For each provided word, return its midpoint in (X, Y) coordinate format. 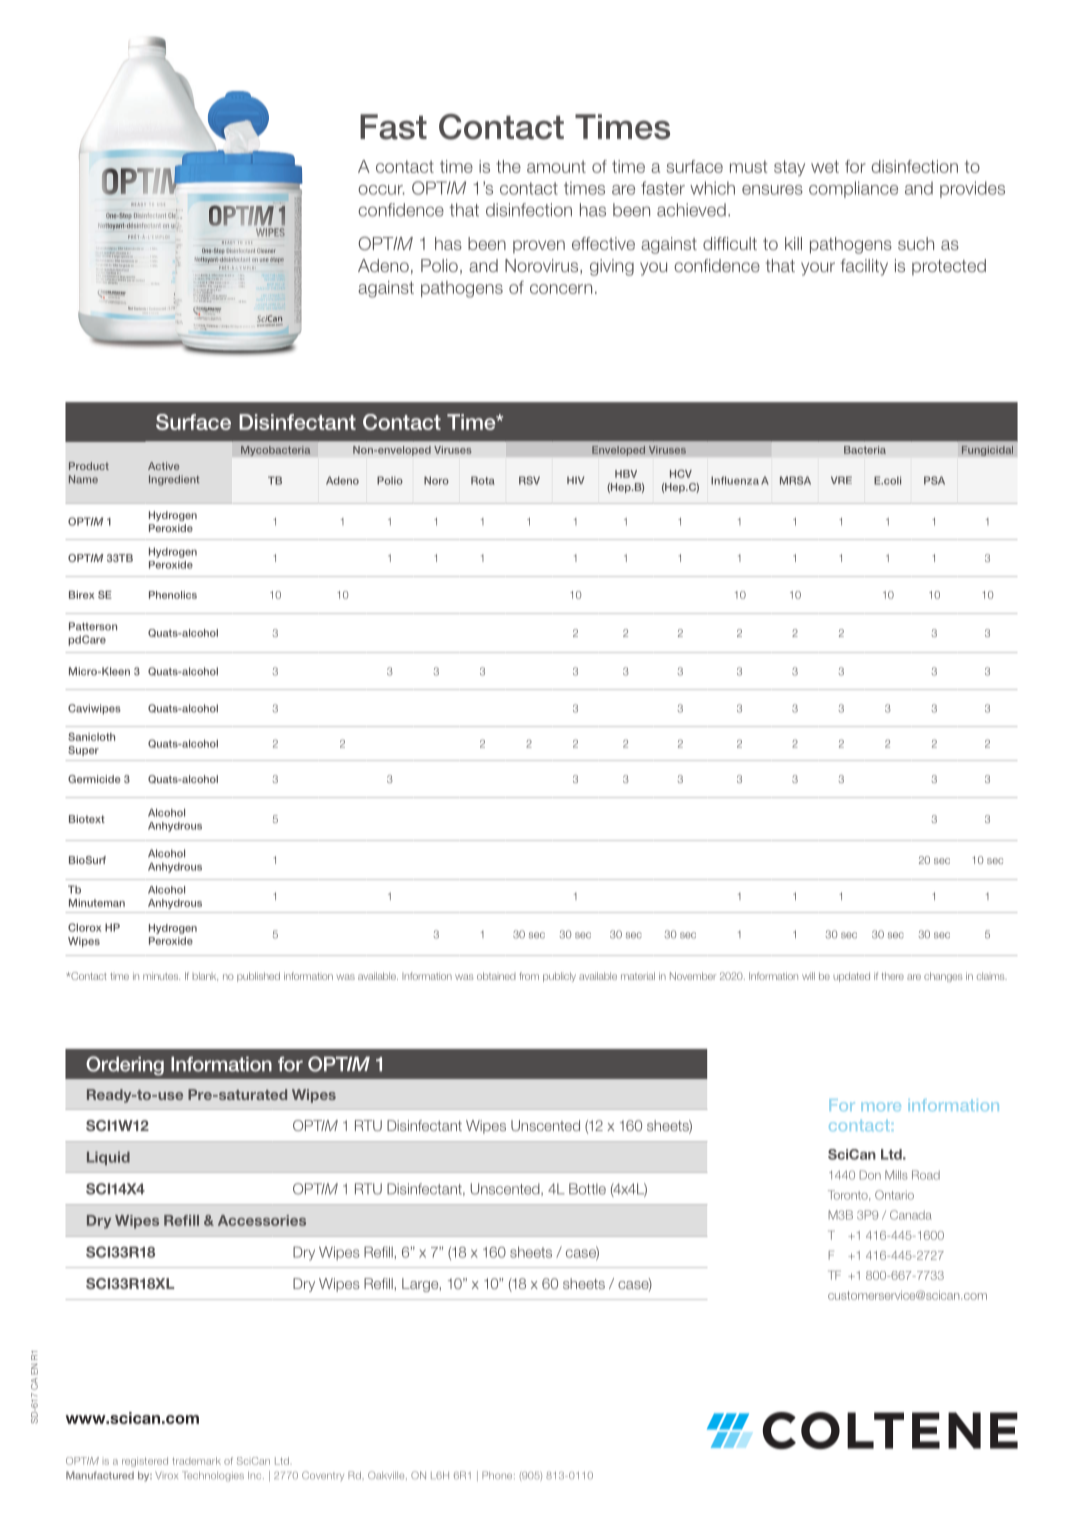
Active (163, 466)
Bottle (587, 1189)
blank (205, 976)
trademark (196, 1461)
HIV (575, 480)
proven (539, 247)
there (892, 976)
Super (83, 751)
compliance (853, 189)
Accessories (262, 1220)
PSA (934, 480)
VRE (841, 480)
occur (381, 190)
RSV (529, 480)
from (529, 976)
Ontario (894, 1195)
